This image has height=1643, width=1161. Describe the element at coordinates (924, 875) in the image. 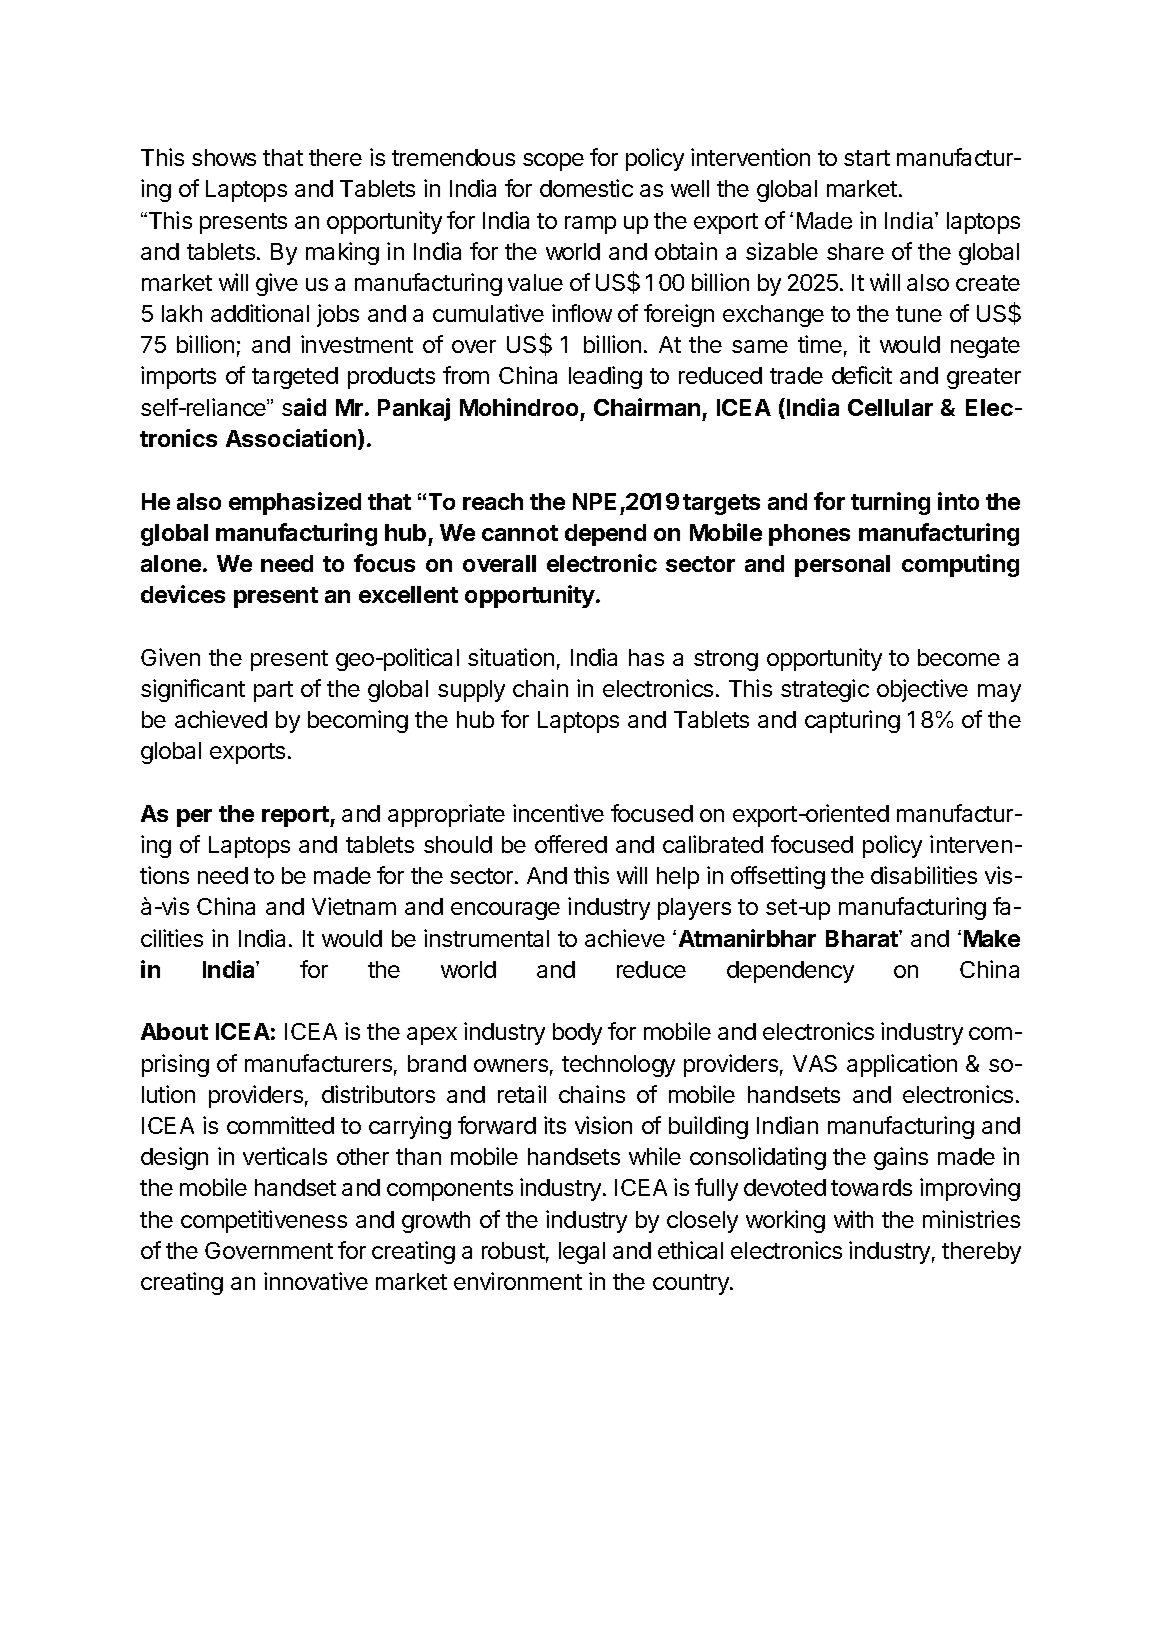

I see `disabilities` at that location.
